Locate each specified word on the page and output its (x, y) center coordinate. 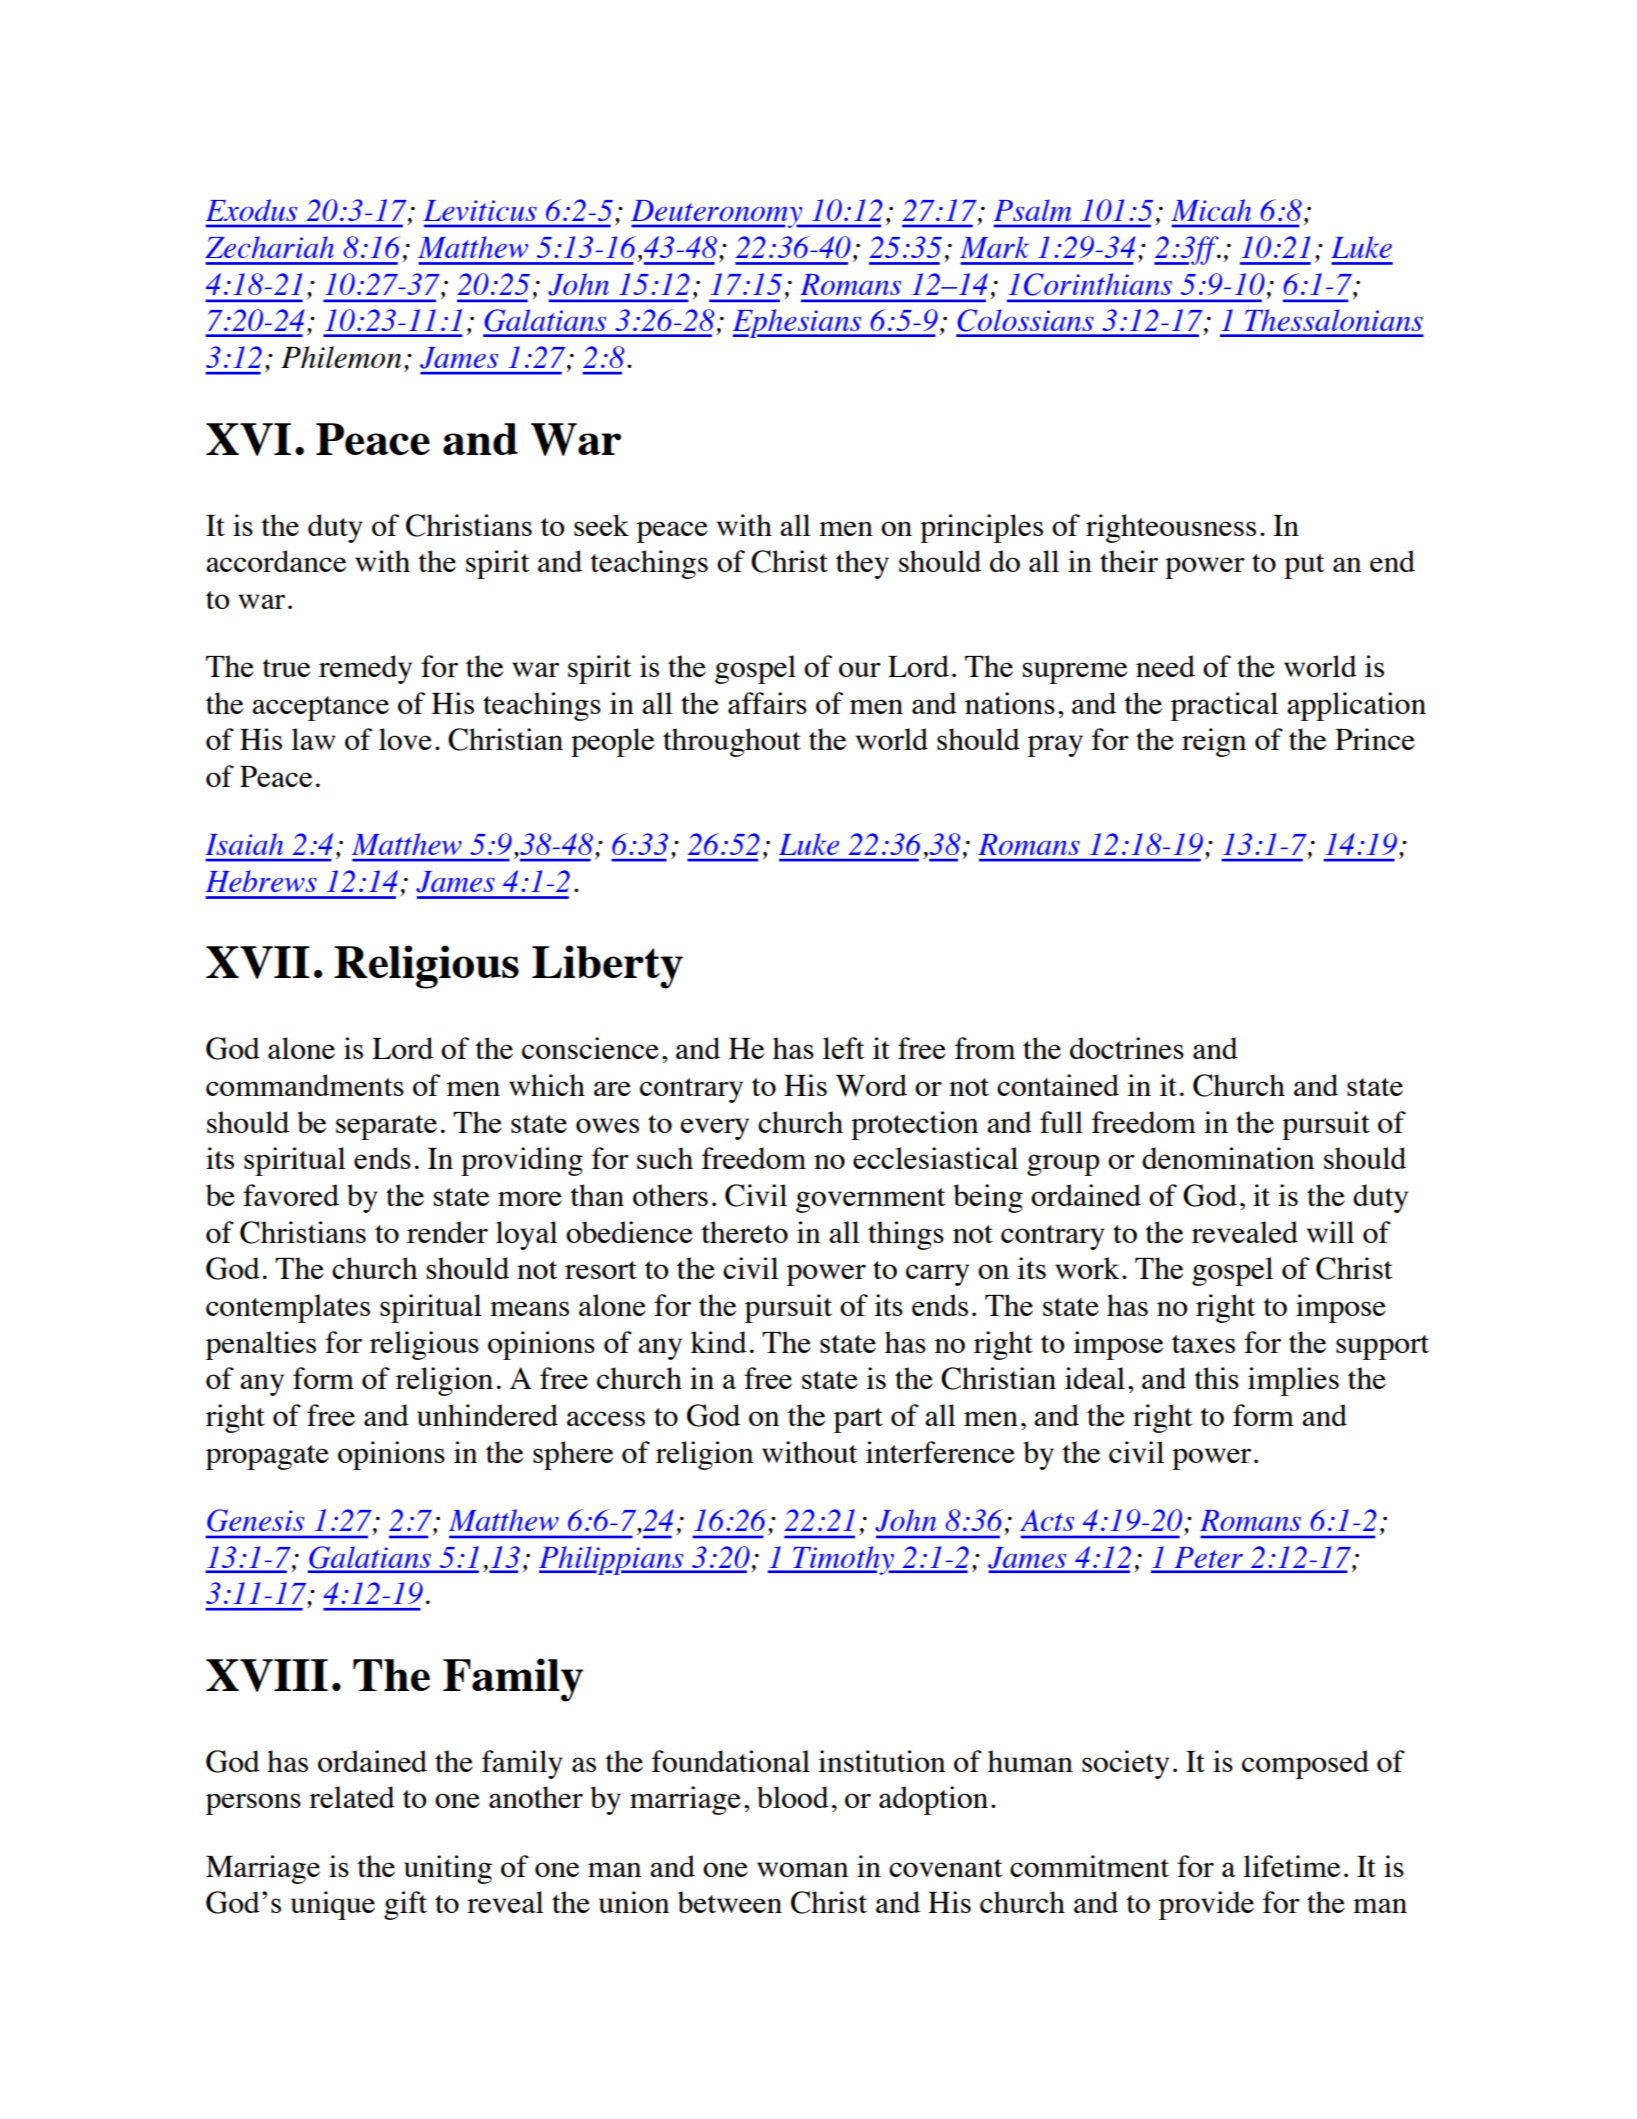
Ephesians (798, 323)
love (405, 739)
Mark (994, 247)
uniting (448, 1869)
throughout (732, 742)
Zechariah (269, 247)
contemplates (288, 1308)
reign (1214, 742)
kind (719, 1342)
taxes (1203, 1344)
